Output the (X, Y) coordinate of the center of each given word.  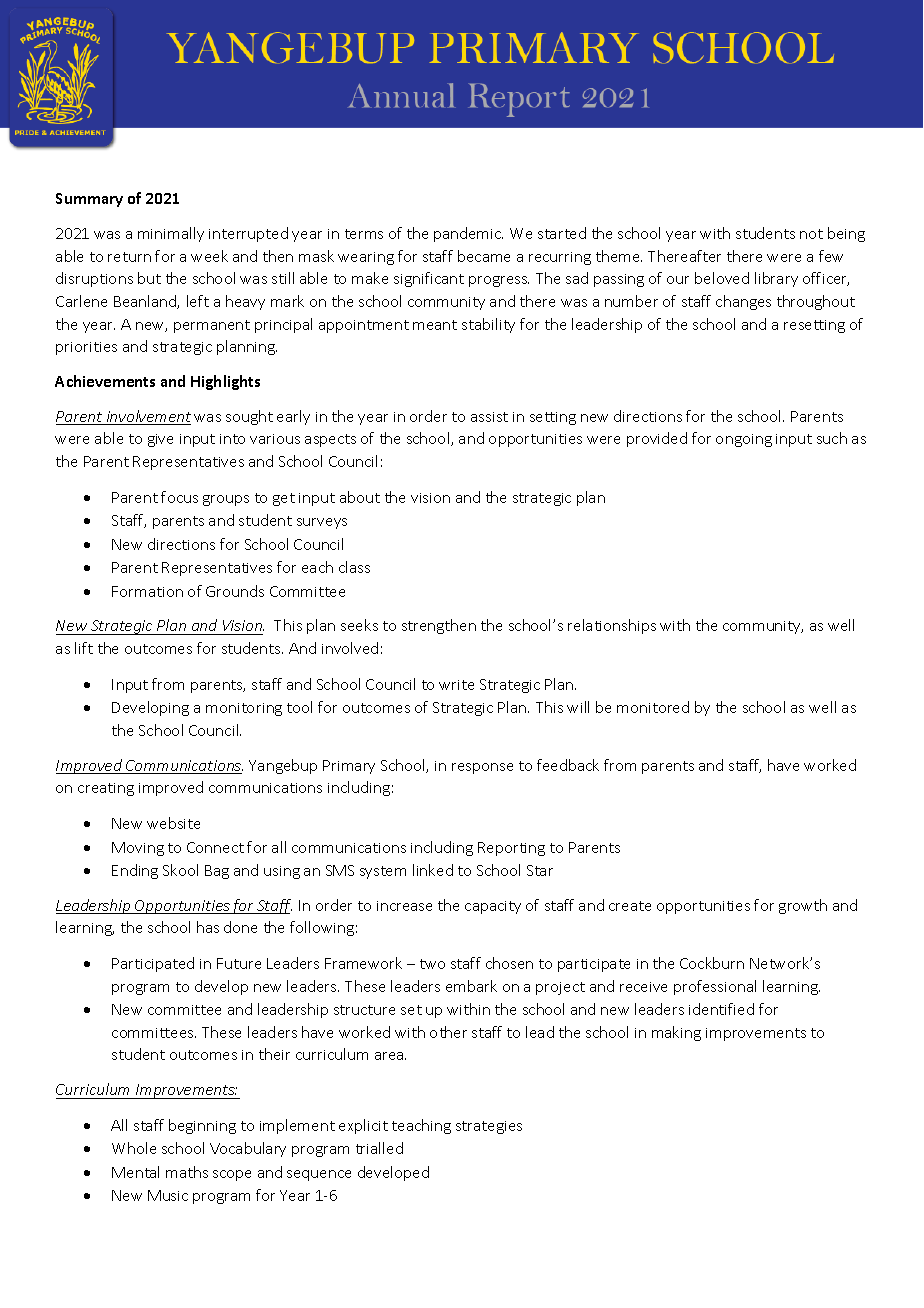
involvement (147, 417)
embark (471, 986)
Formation (147, 591)
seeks (359, 625)
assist (489, 417)
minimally (171, 234)
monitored (653, 707)
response (482, 768)
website (173, 823)
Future (239, 963)
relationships (612, 626)
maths (187, 1172)
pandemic (468, 234)
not (811, 234)
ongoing (744, 440)
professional (715, 987)
